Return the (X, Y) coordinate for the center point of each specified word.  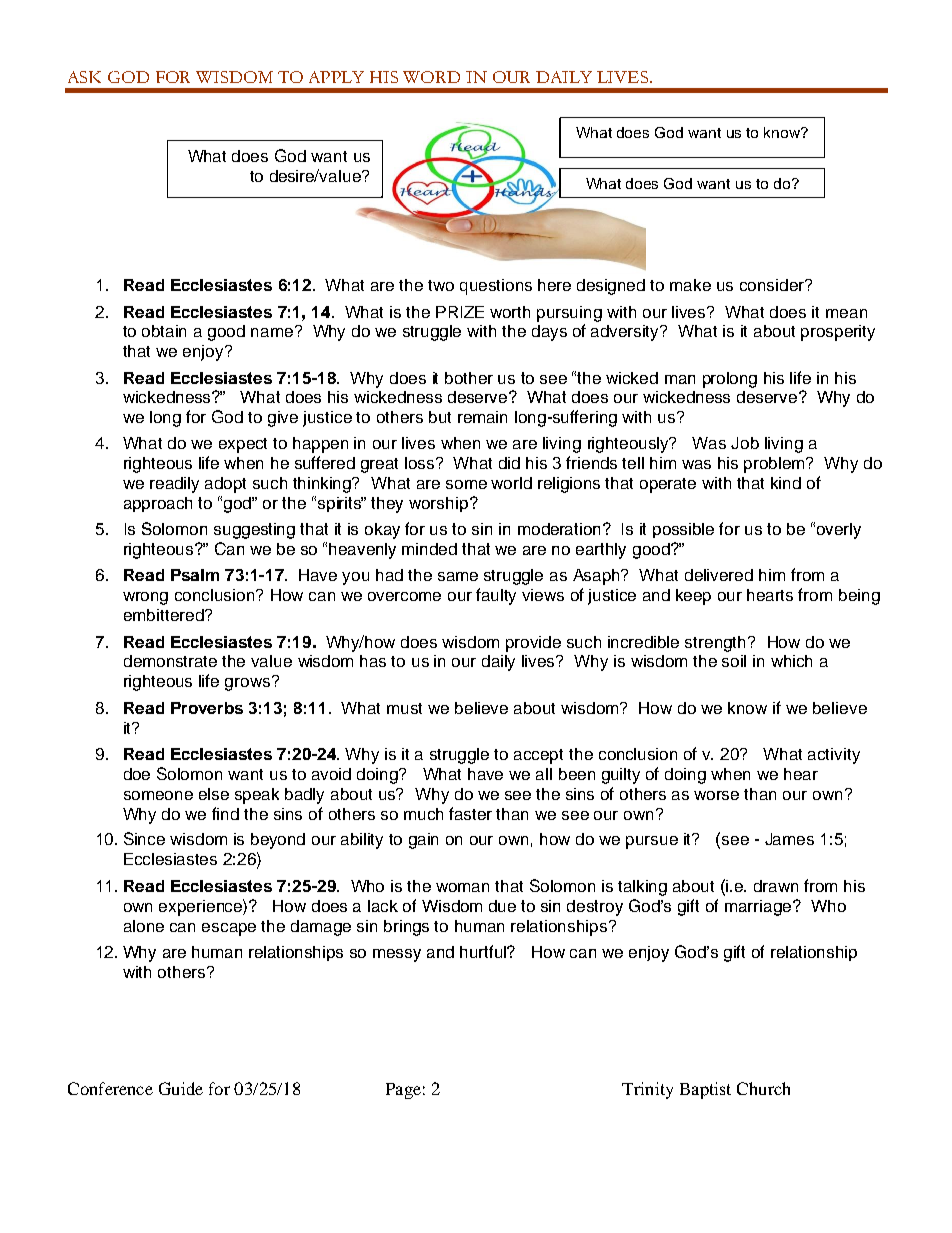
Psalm (195, 575)
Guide (181, 1088)
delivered (719, 575)
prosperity (838, 333)
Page (403, 1091)
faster (470, 813)
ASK (84, 77)
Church (763, 1088)
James (789, 839)
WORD (431, 77)
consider (773, 285)
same (458, 576)
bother (469, 378)
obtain (164, 331)
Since (144, 838)
